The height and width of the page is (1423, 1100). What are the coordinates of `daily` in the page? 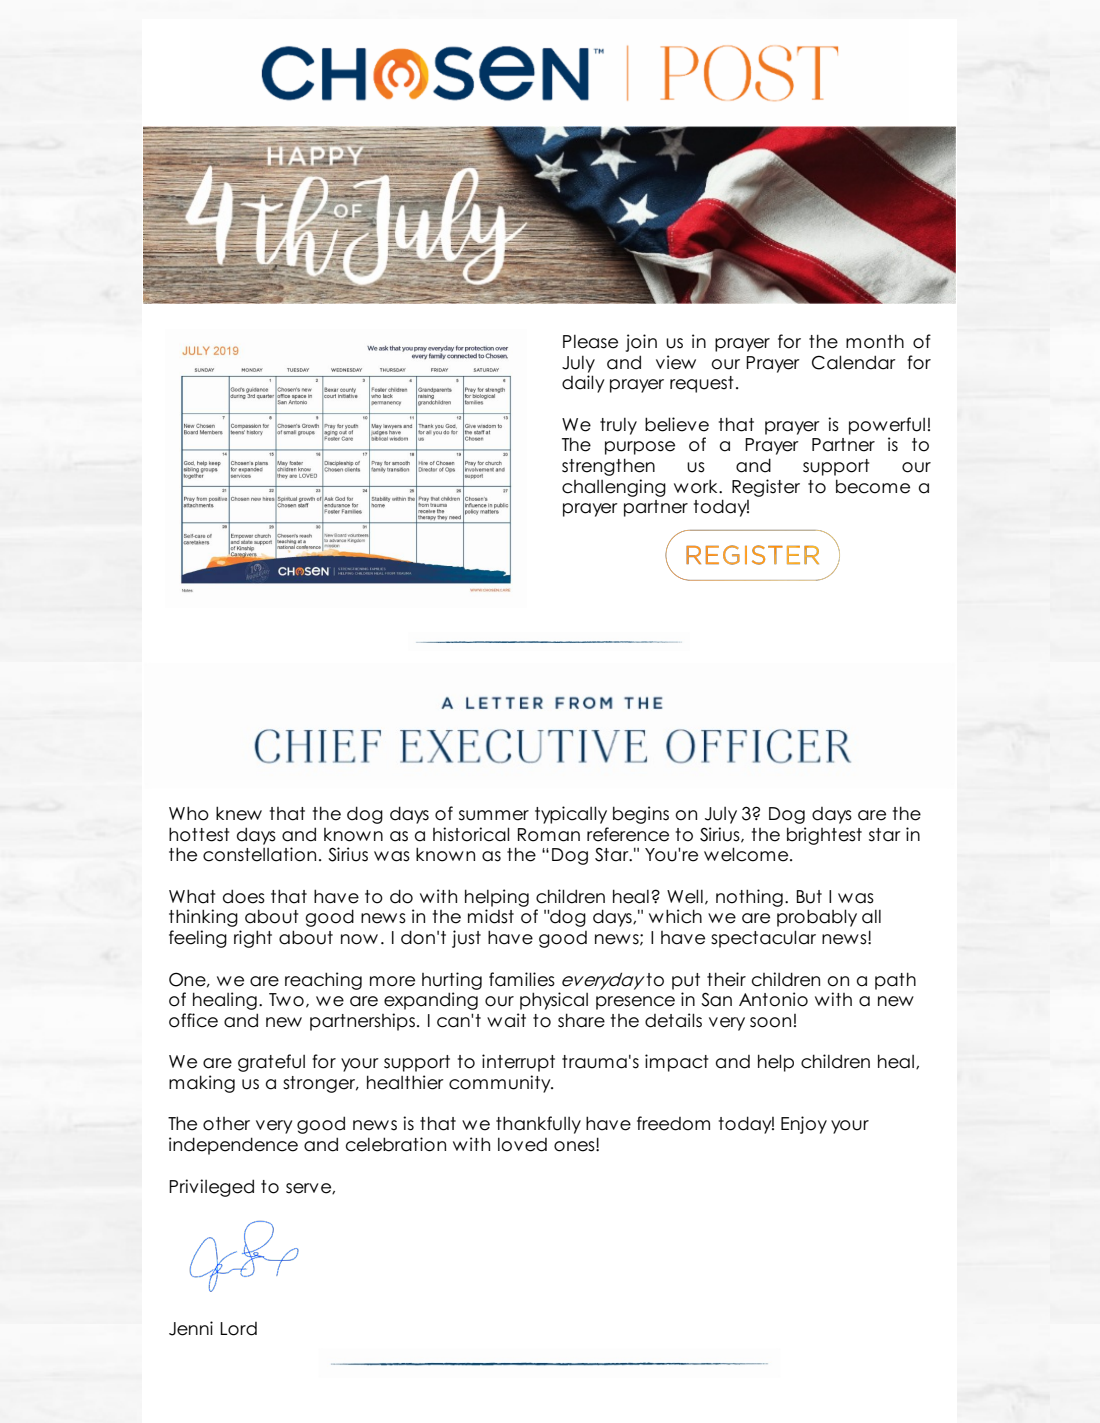 It's located at (583, 384).
